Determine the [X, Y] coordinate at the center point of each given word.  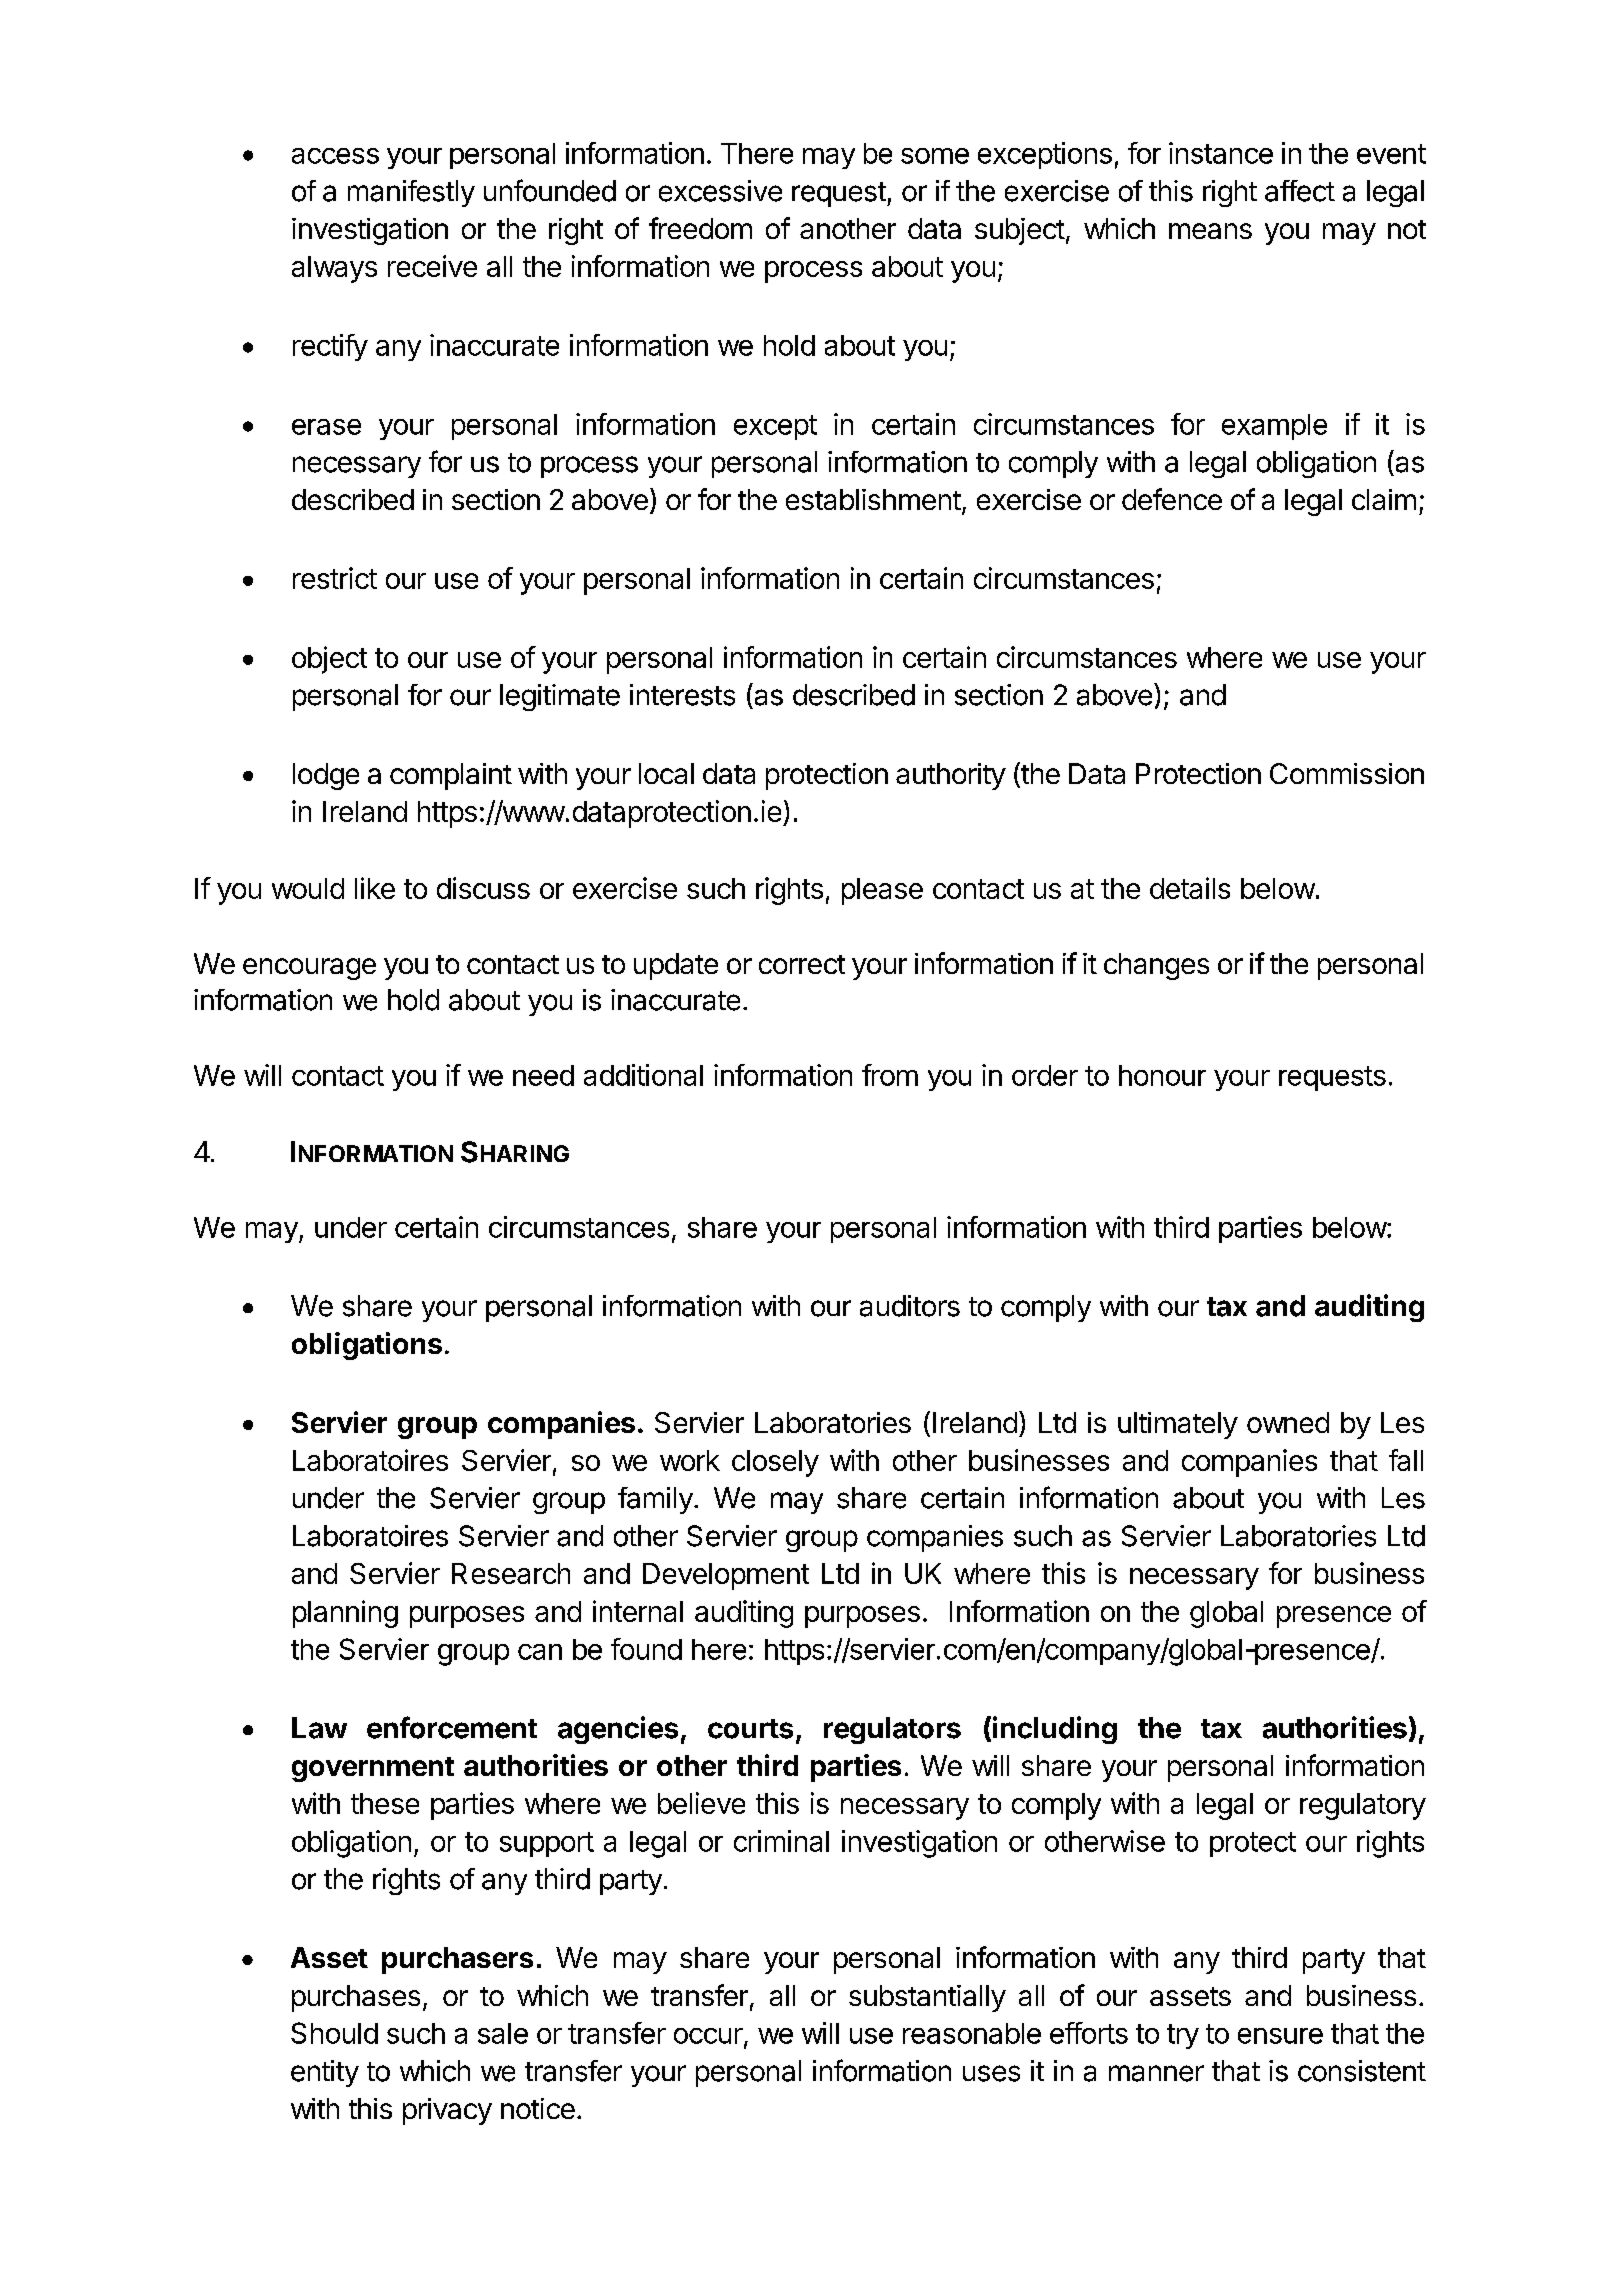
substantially [927, 1998]
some [935, 156]
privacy [447, 2111]
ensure [1280, 2036]
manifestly [411, 193]
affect [1300, 191]
